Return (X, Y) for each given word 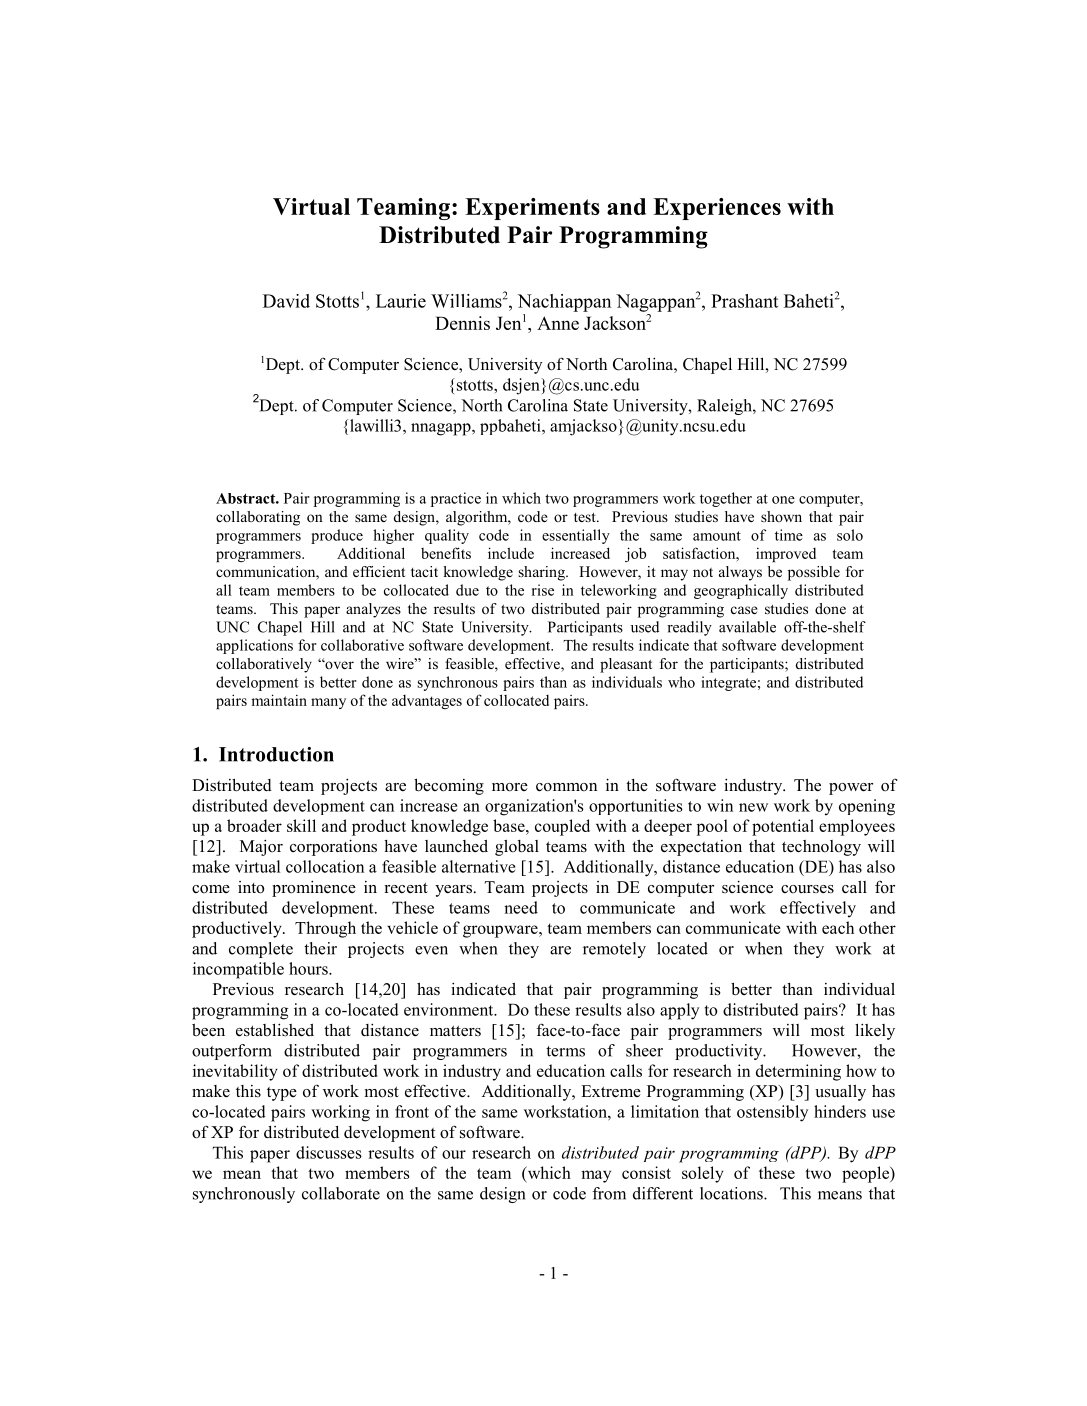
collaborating (258, 518)
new (753, 807)
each (838, 927)
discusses (329, 1152)
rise (543, 590)
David (286, 301)
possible (814, 573)
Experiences (717, 209)
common (566, 787)
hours (309, 968)
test (586, 517)
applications (254, 646)
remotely (614, 950)
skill (301, 825)
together (726, 499)
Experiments (532, 209)
